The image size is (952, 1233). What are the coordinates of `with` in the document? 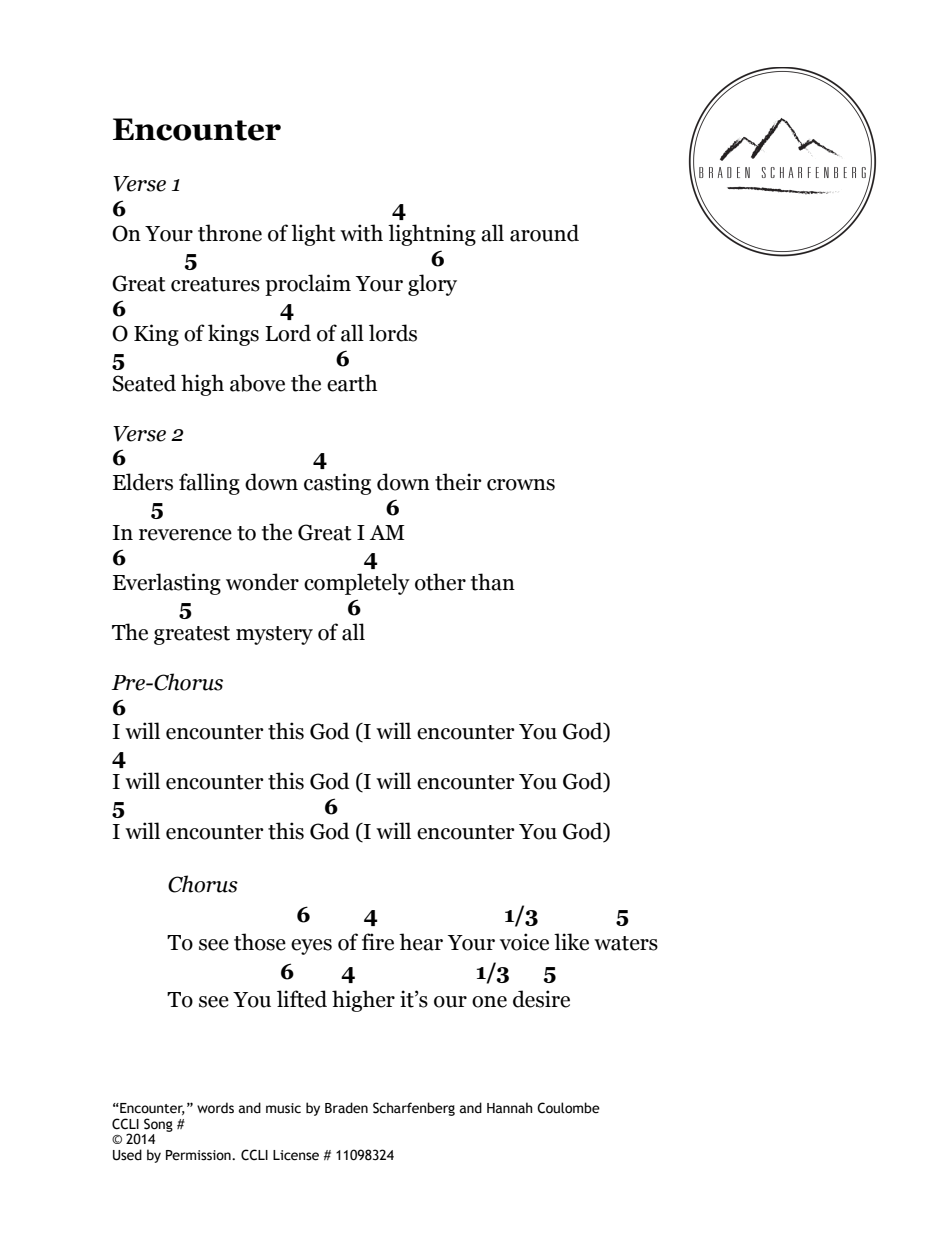 It's located at (361, 233).
